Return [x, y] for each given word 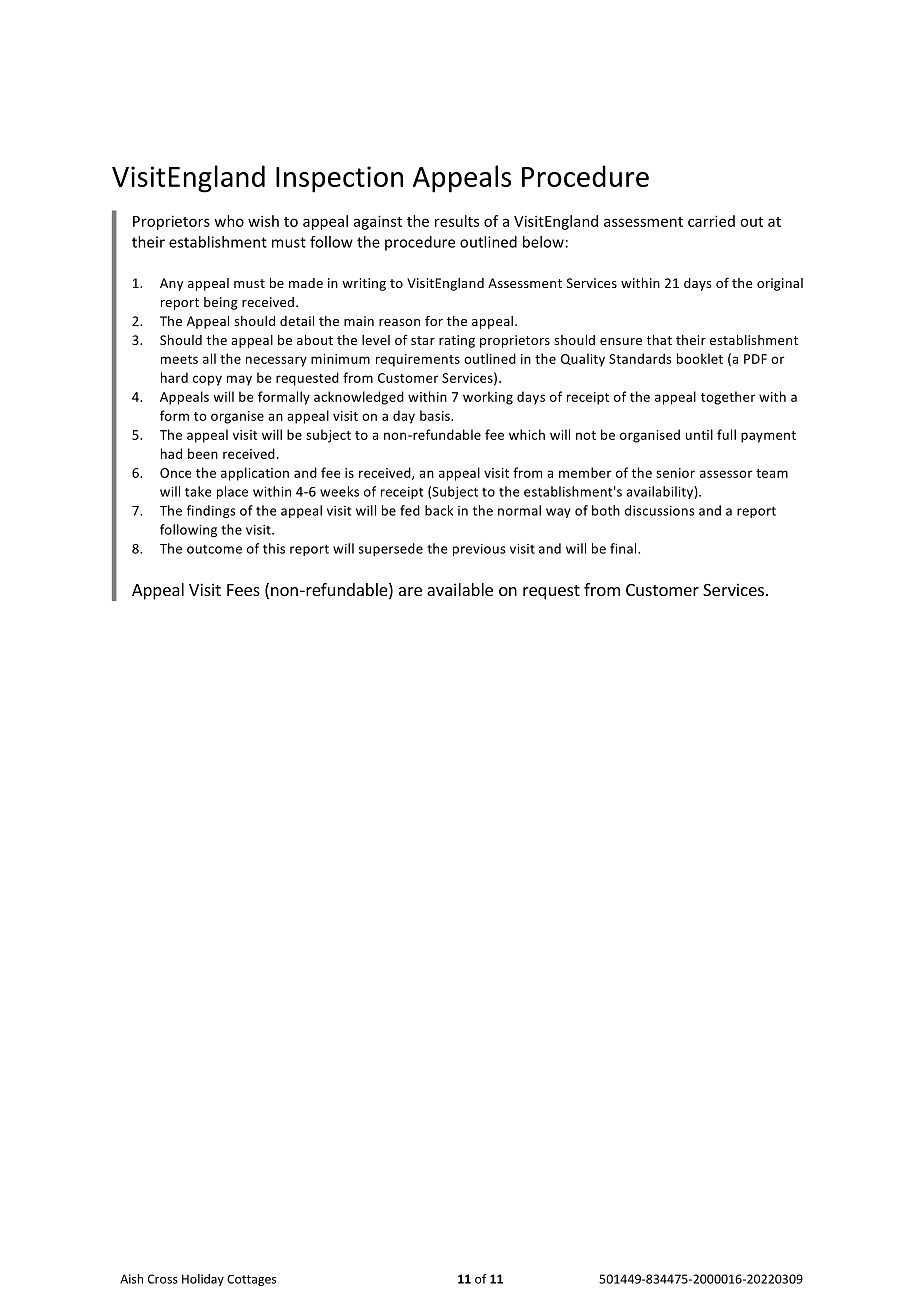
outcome [214, 549]
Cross [163, 1279]
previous [479, 550]
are [410, 591]
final [624, 548]
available [460, 589]
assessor [726, 474]
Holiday [203, 1280]
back [439, 510]
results [457, 221]
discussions [660, 510]
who [229, 221]
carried [711, 221]
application [255, 474]
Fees [243, 590]
